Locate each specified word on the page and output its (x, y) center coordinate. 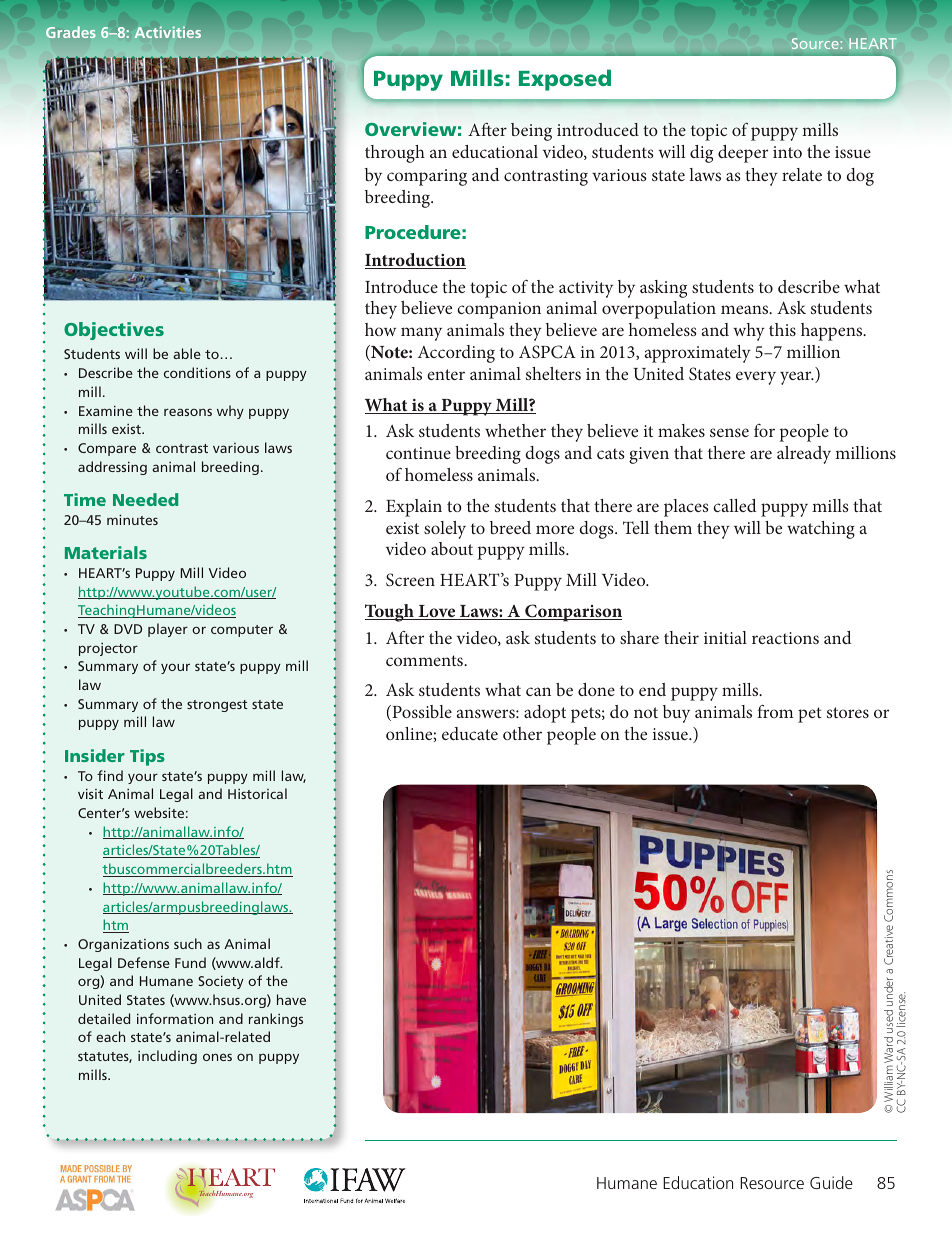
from (775, 711)
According (456, 354)
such (188, 943)
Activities (167, 32)
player (168, 630)
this (782, 329)
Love (437, 612)
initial (725, 637)
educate (470, 733)
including (167, 1057)
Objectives (114, 331)
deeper (743, 154)
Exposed (565, 80)
